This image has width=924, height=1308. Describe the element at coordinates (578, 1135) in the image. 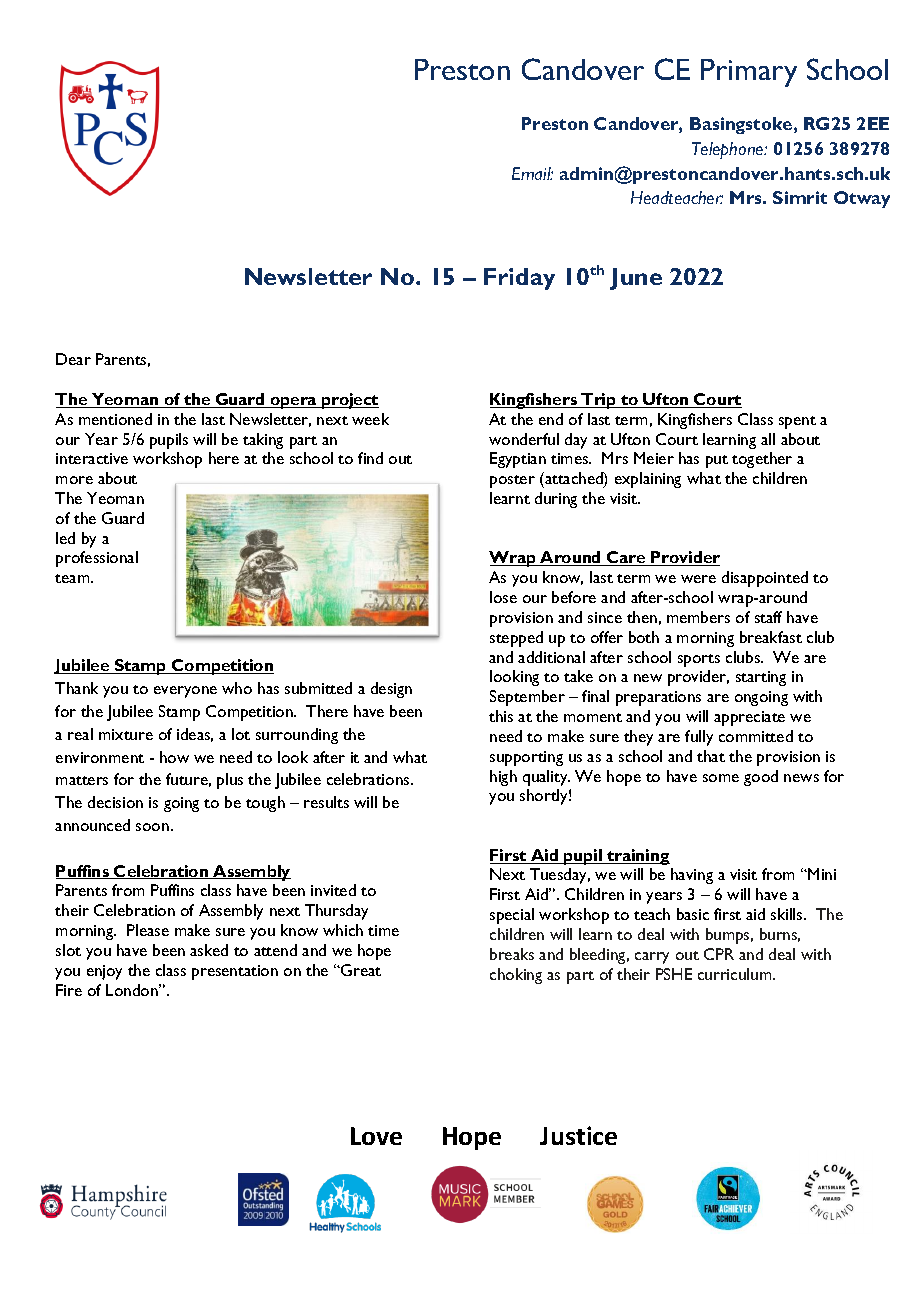

I see `Justice` at that location.
